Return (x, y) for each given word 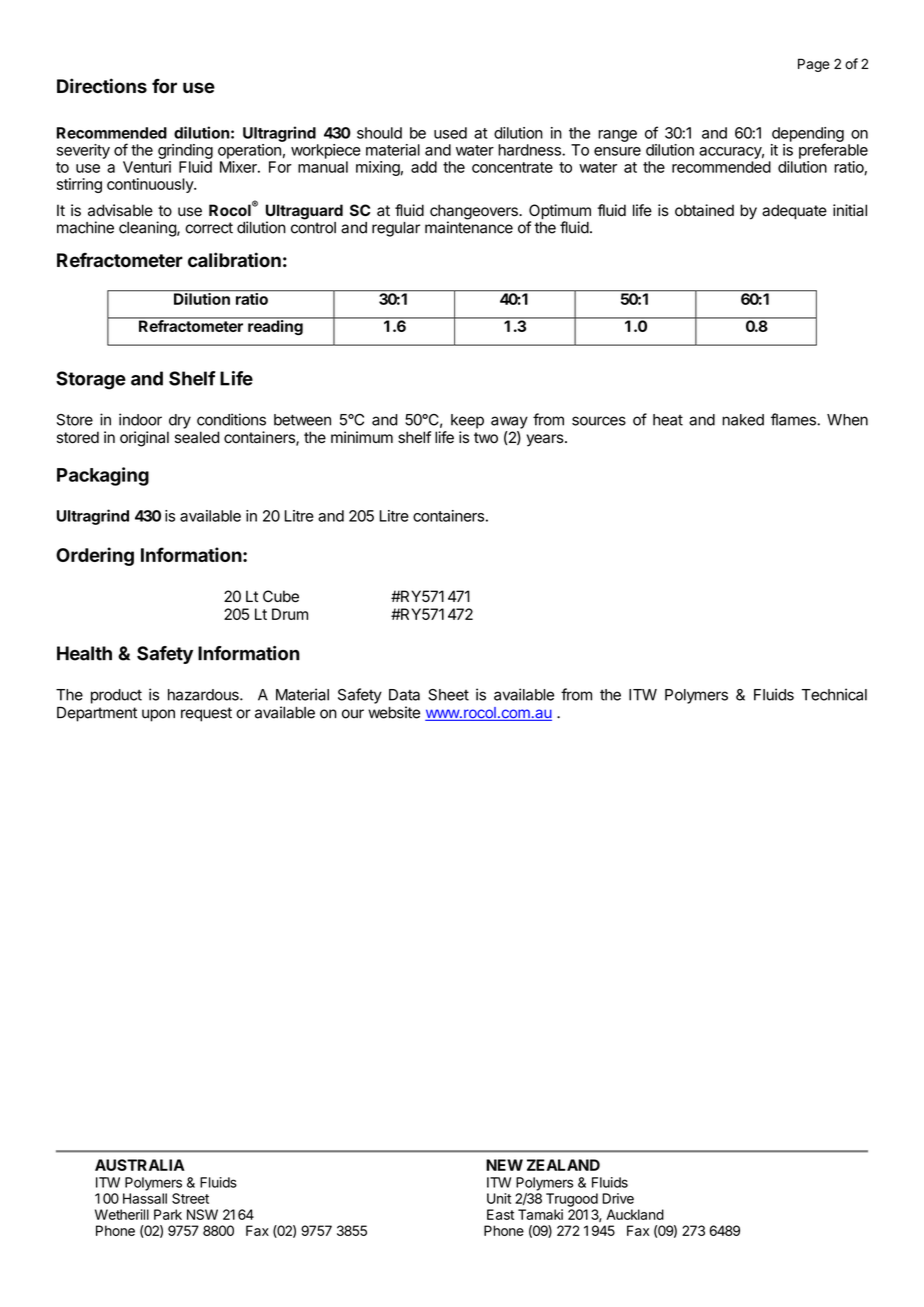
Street (190, 1198)
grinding (185, 151)
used (450, 133)
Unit (499, 1198)
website (394, 712)
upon (158, 715)
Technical (834, 694)
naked (743, 420)
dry (180, 421)
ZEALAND (563, 1165)
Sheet (448, 695)
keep (467, 421)
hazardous (204, 695)
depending (808, 135)
